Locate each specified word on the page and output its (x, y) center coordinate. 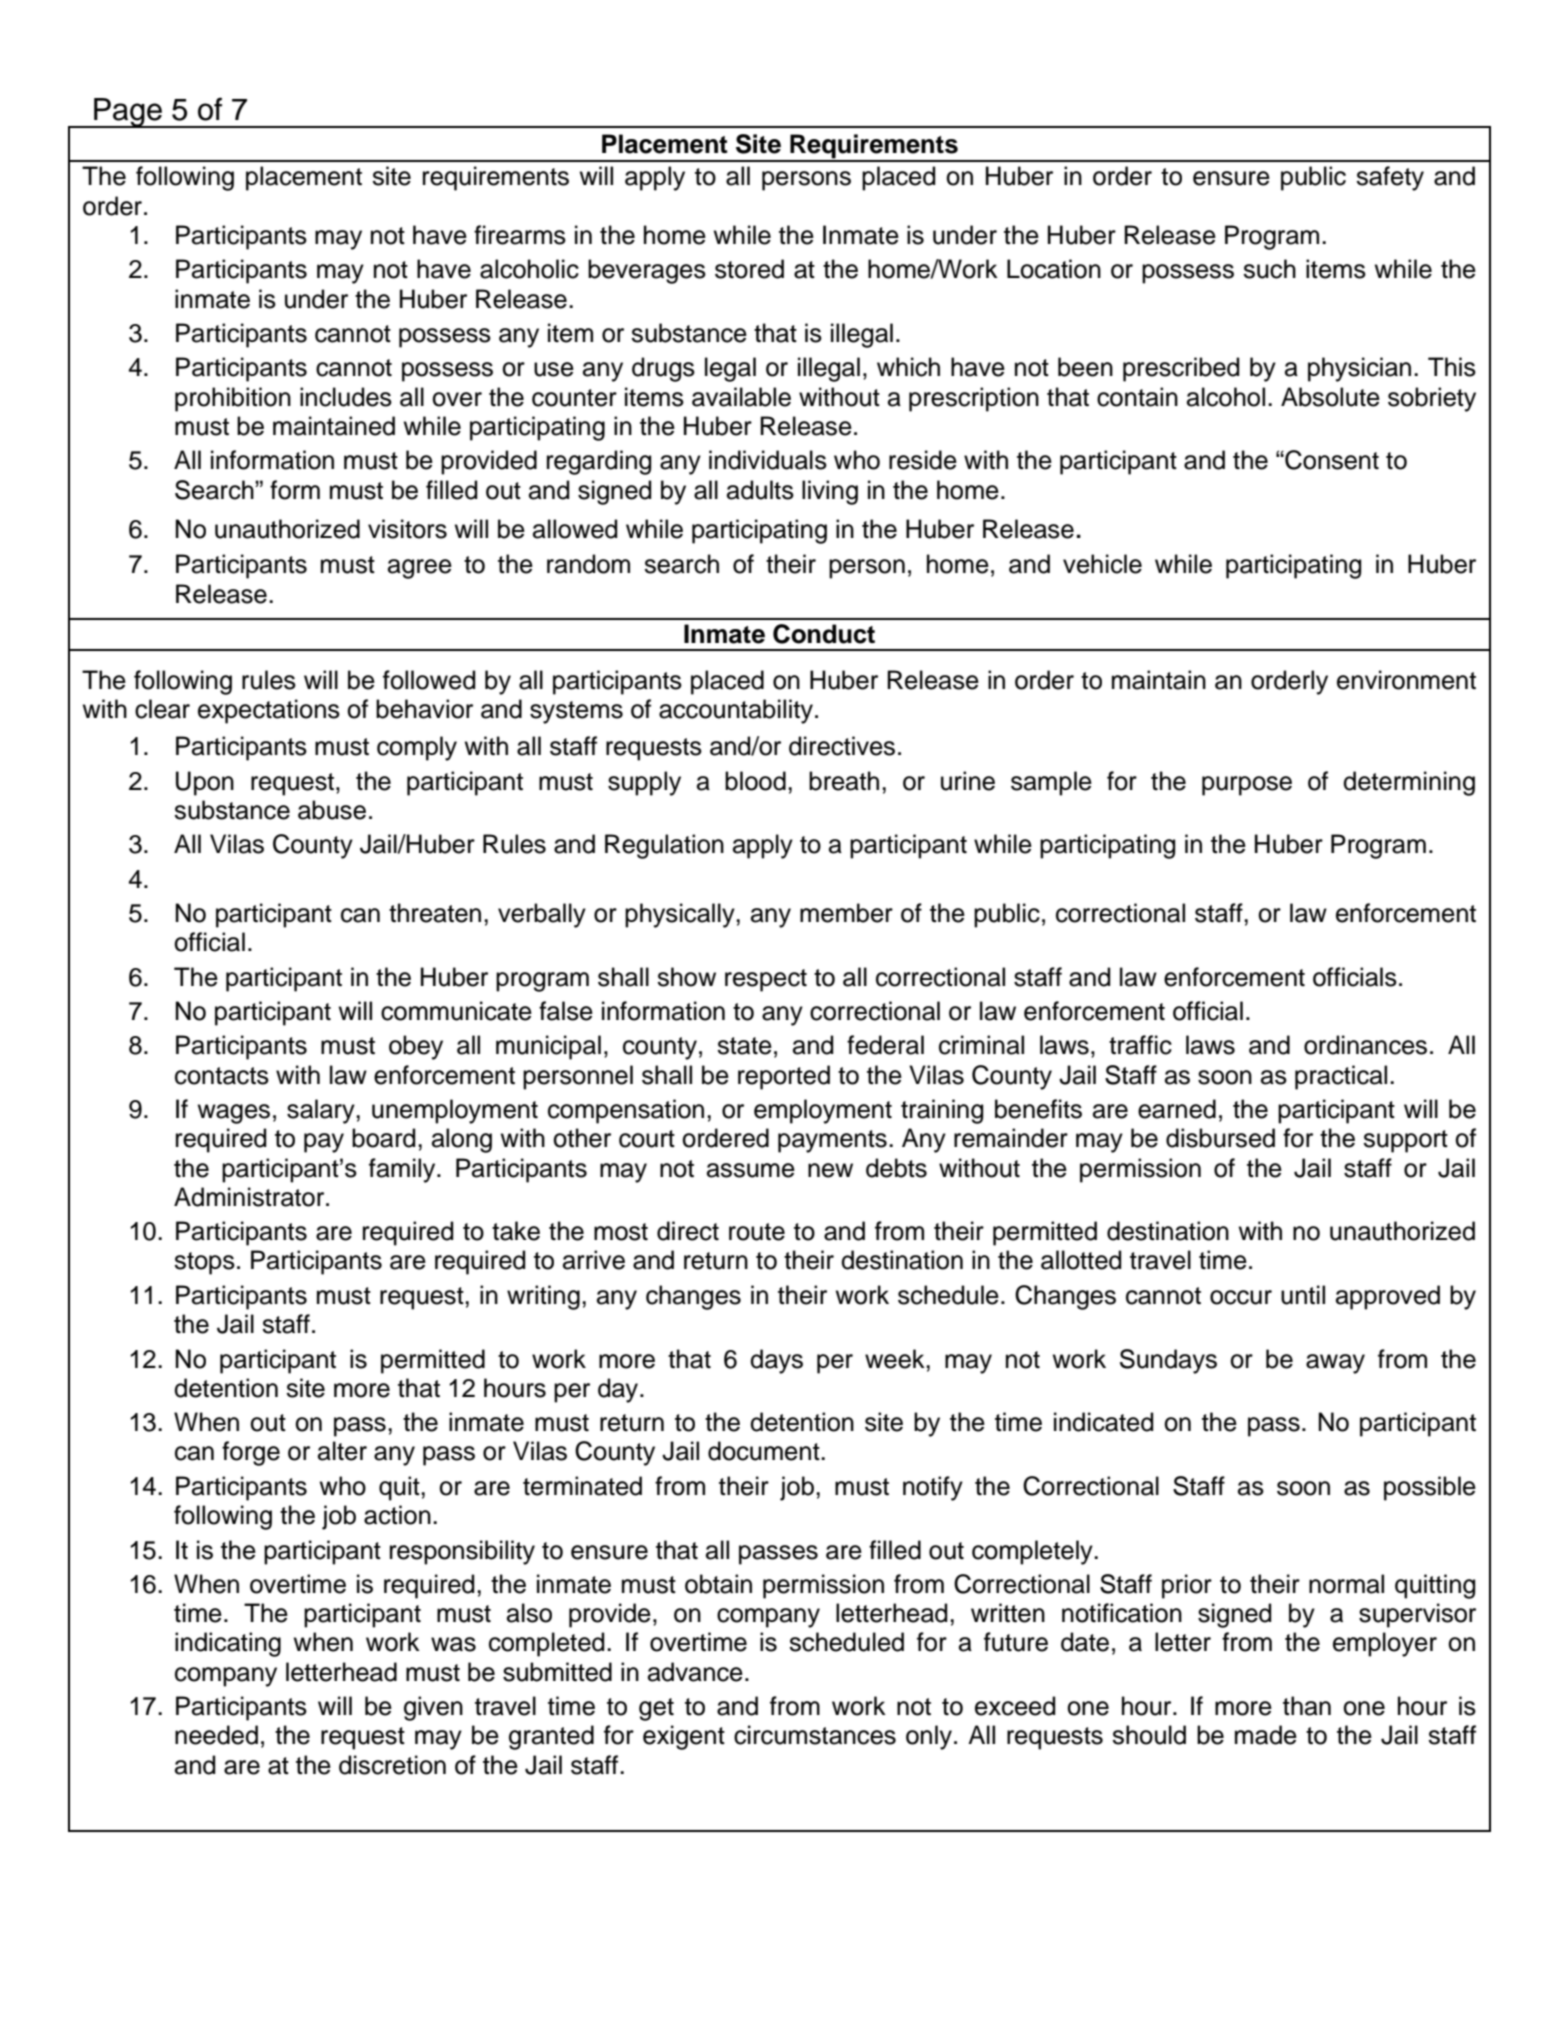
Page (128, 113)
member (846, 913)
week (896, 1359)
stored (749, 269)
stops (204, 1263)
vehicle (1102, 564)
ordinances (1365, 1045)
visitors (407, 529)
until (1303, 1295)
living (830, 492)
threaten (435, 913)
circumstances (815, 1735)
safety (1390, 178)
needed (216, 1735)
